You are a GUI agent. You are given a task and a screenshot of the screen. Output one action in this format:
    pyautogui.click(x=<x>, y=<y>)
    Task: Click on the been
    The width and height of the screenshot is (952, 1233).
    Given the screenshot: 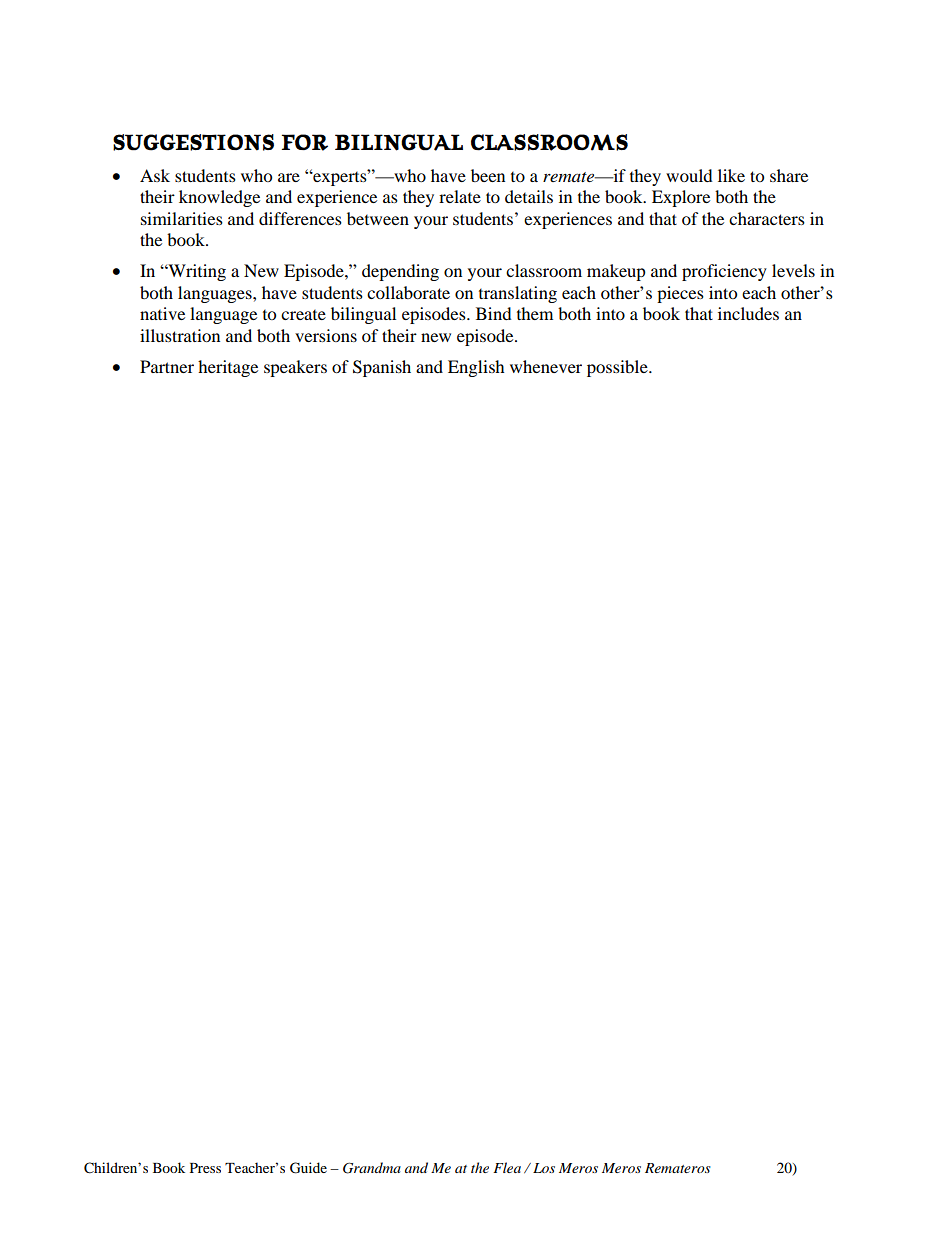 What is the action you would take?
    pyautogui.click(x=488, y=175)
